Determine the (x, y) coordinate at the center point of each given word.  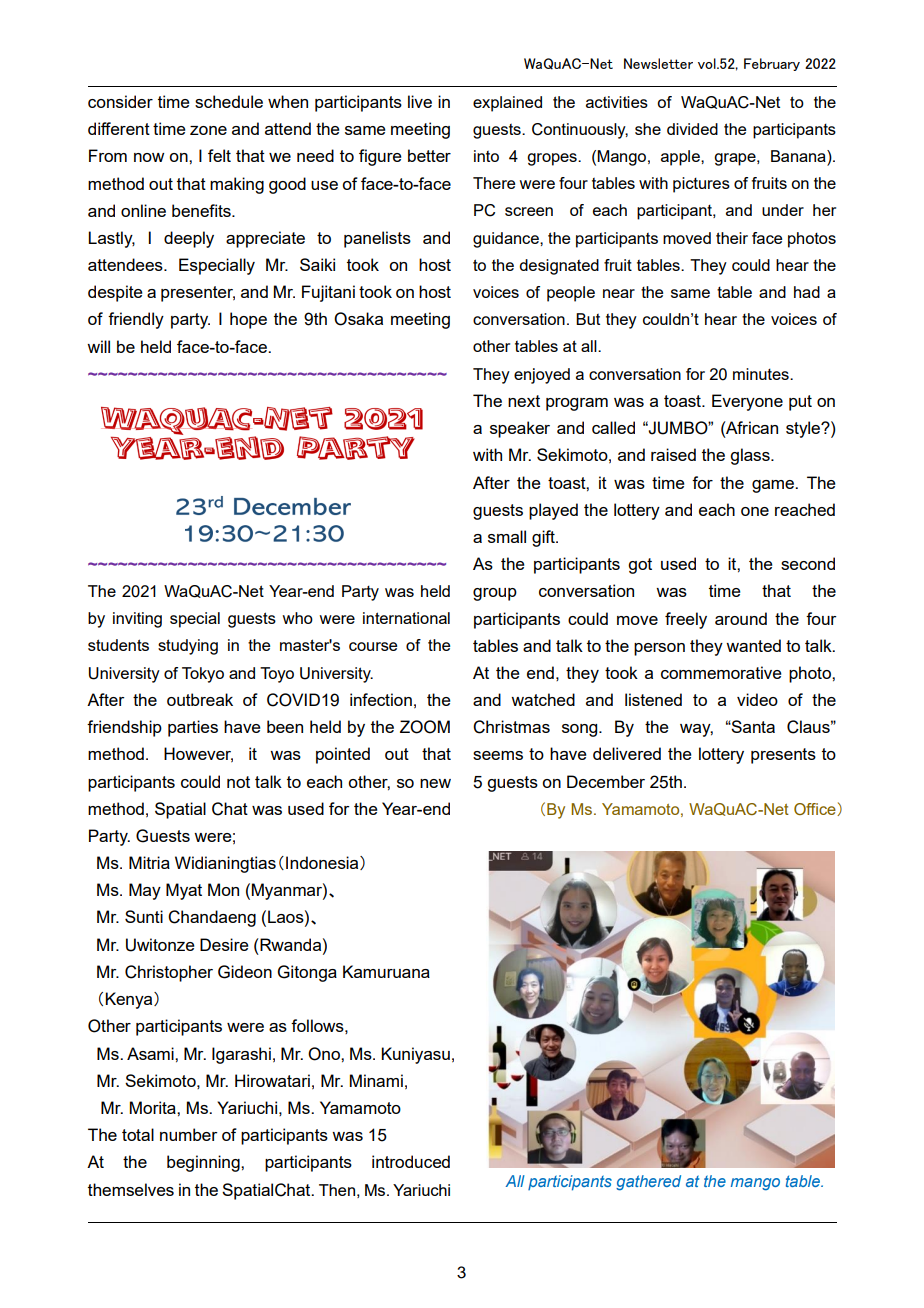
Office (816, 809)
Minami (376, 1080)
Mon (223, 889)
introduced (411, 1161)
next (524, 401)
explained (507, 104)
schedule (229, 101)
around (741, 618)
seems (498, 755)
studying (188, 647)
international (406, 618)
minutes (762, 374)
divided (692, 129)
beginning (204, 1163)
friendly (136, 320)
